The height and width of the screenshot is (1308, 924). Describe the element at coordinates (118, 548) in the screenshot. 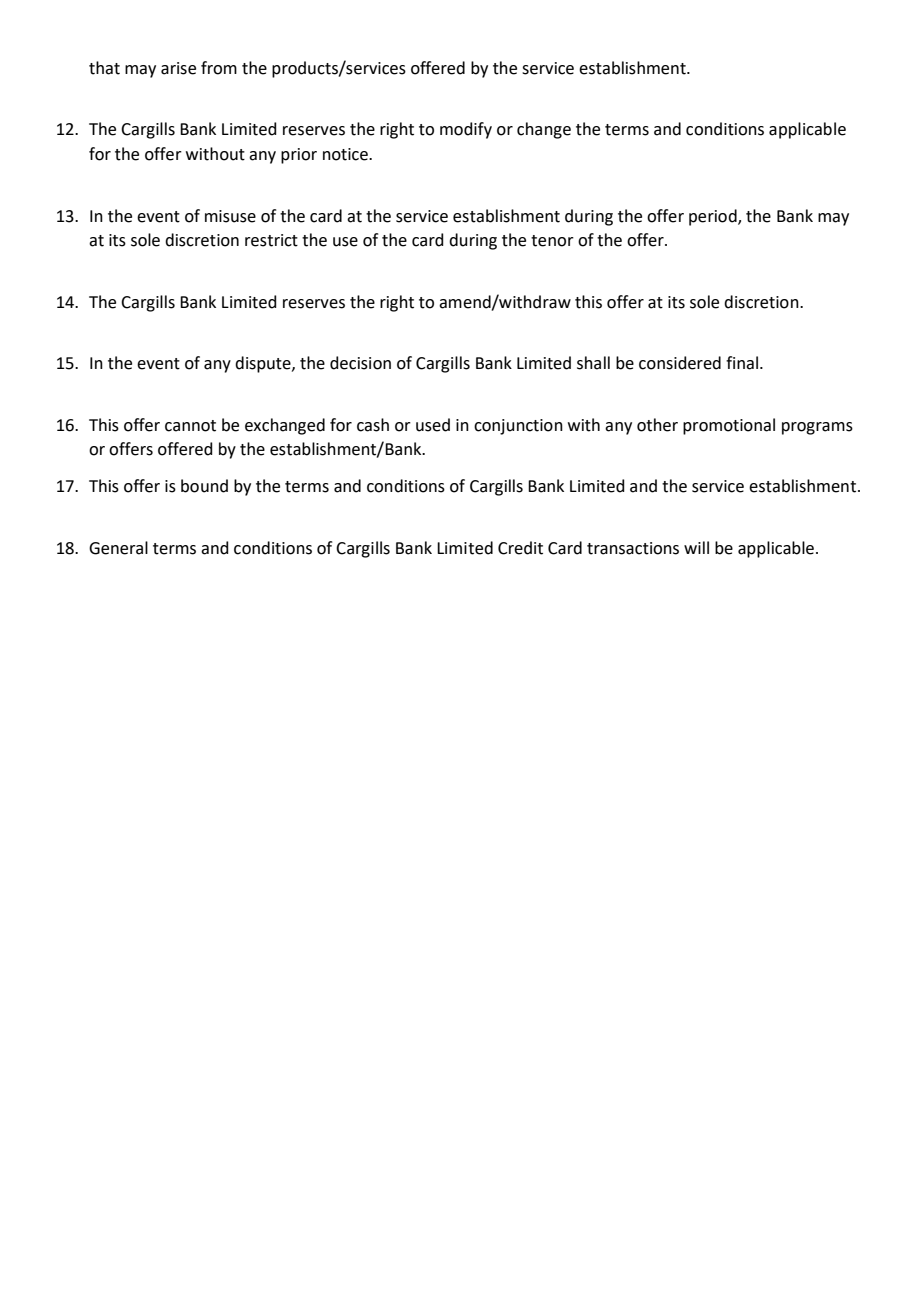

I see `General` at that location.
